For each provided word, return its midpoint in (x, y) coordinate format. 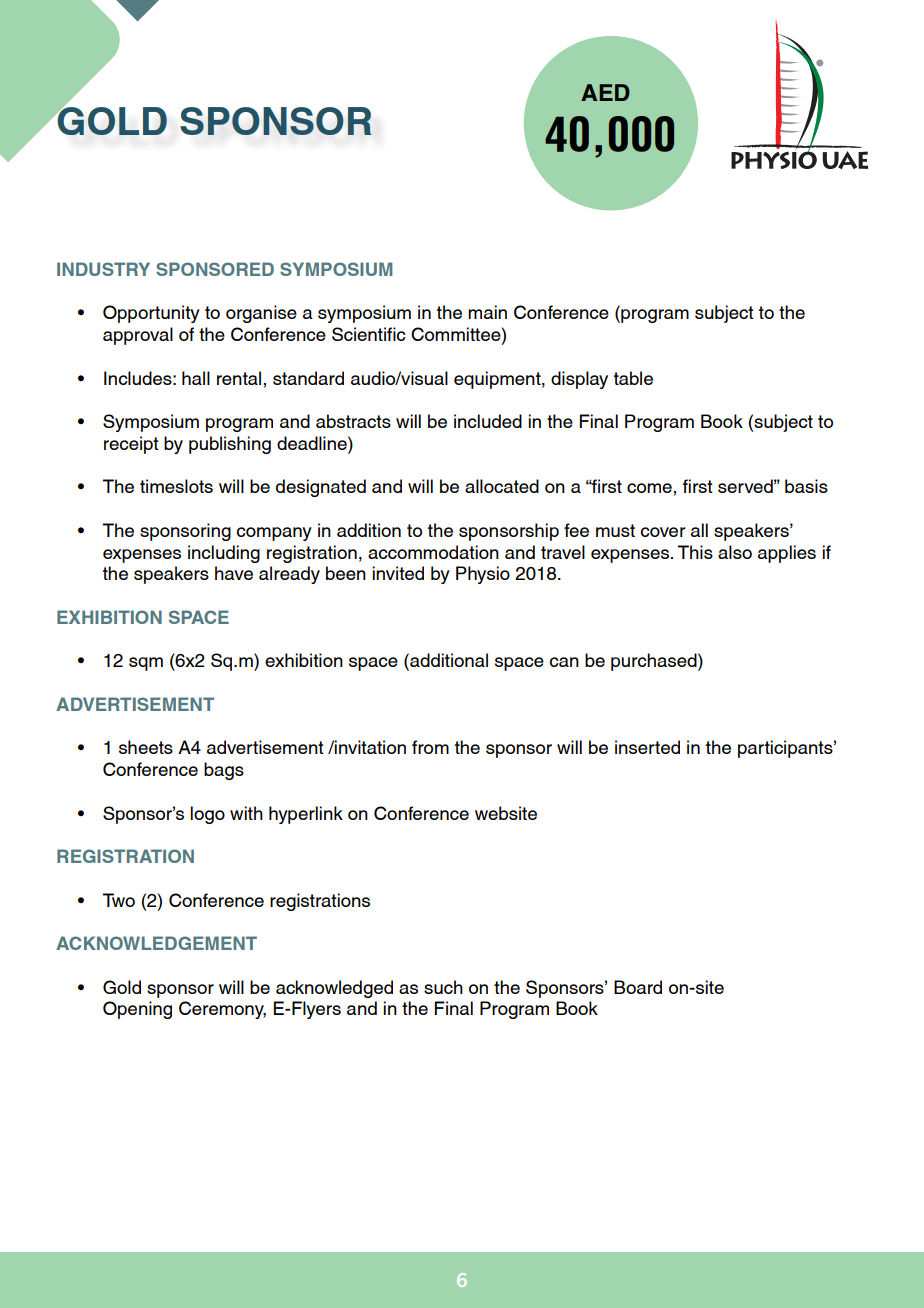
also (735, 552)
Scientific (369, 334)
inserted (647, 747)
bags (224, 771)
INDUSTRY (103, 269)
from (430, 747)
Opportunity (151, 314)
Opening (137, 1010)
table (633, 378)
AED (605, 92)
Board (638, 987)
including (224, 554)
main (487, 312)
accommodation (433, 552)
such (443, 987)
